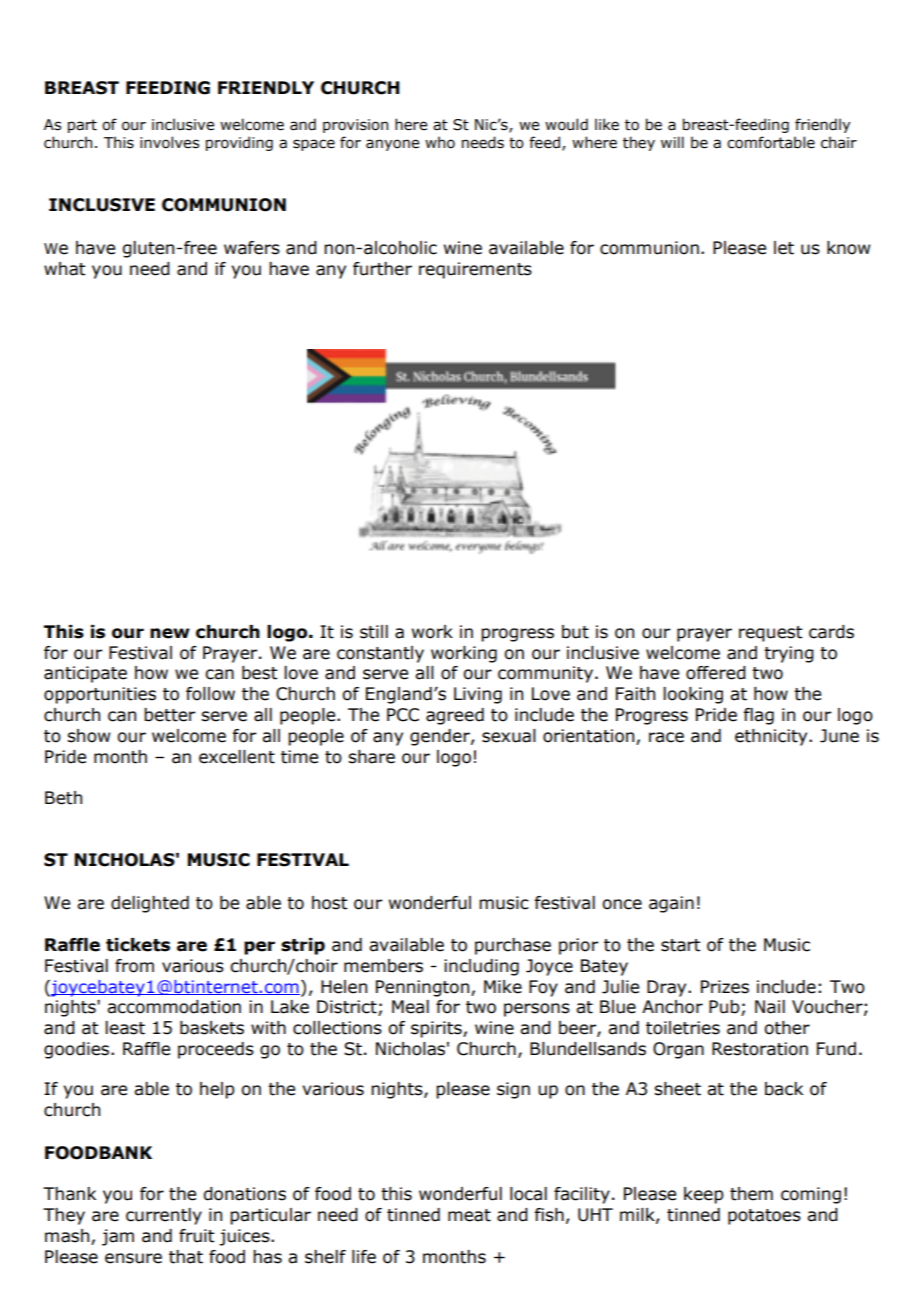  I want to click on currently, so click(164, 1216).
